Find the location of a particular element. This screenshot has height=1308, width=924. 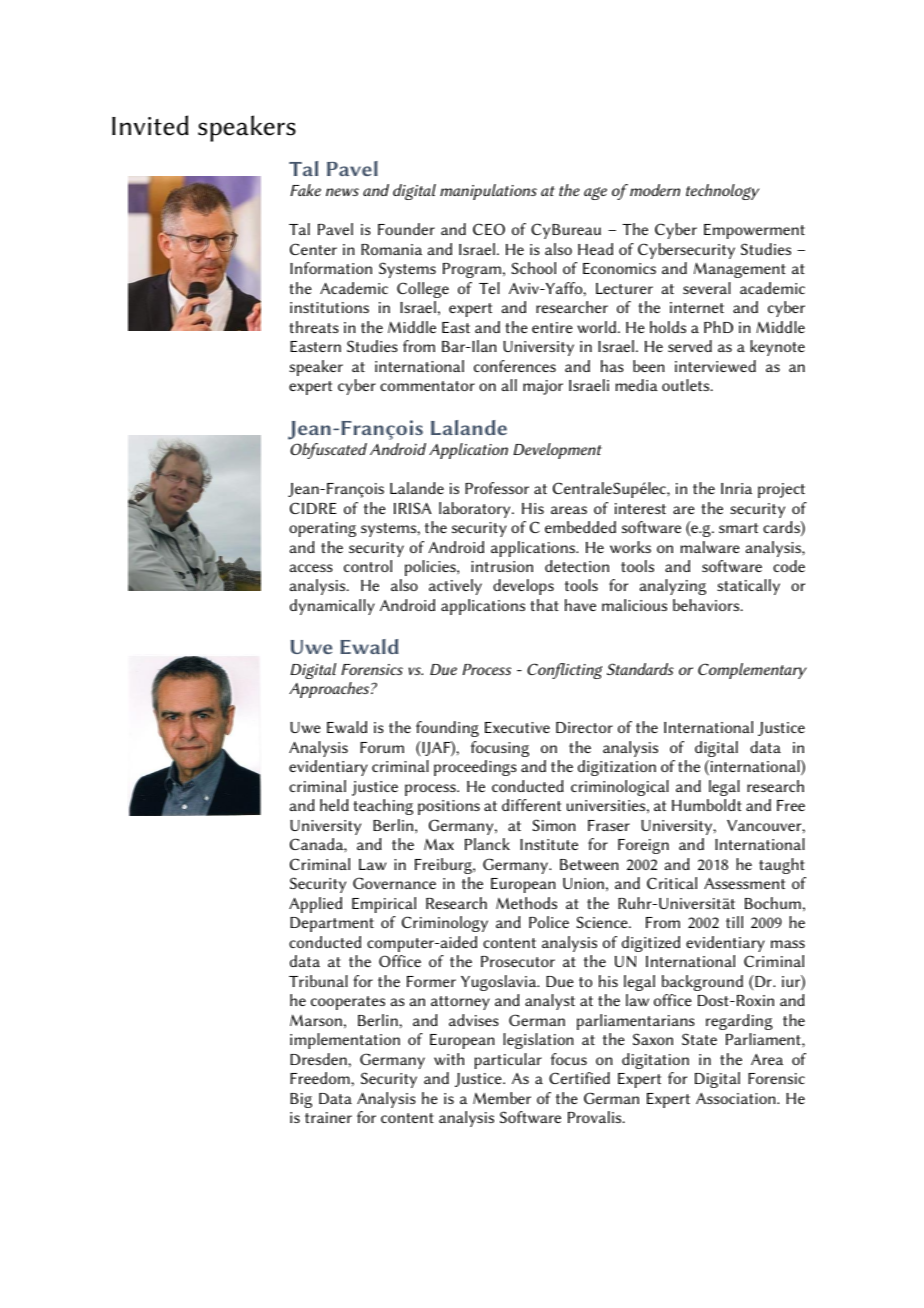

Big is located at coordinates (301, 1100).
